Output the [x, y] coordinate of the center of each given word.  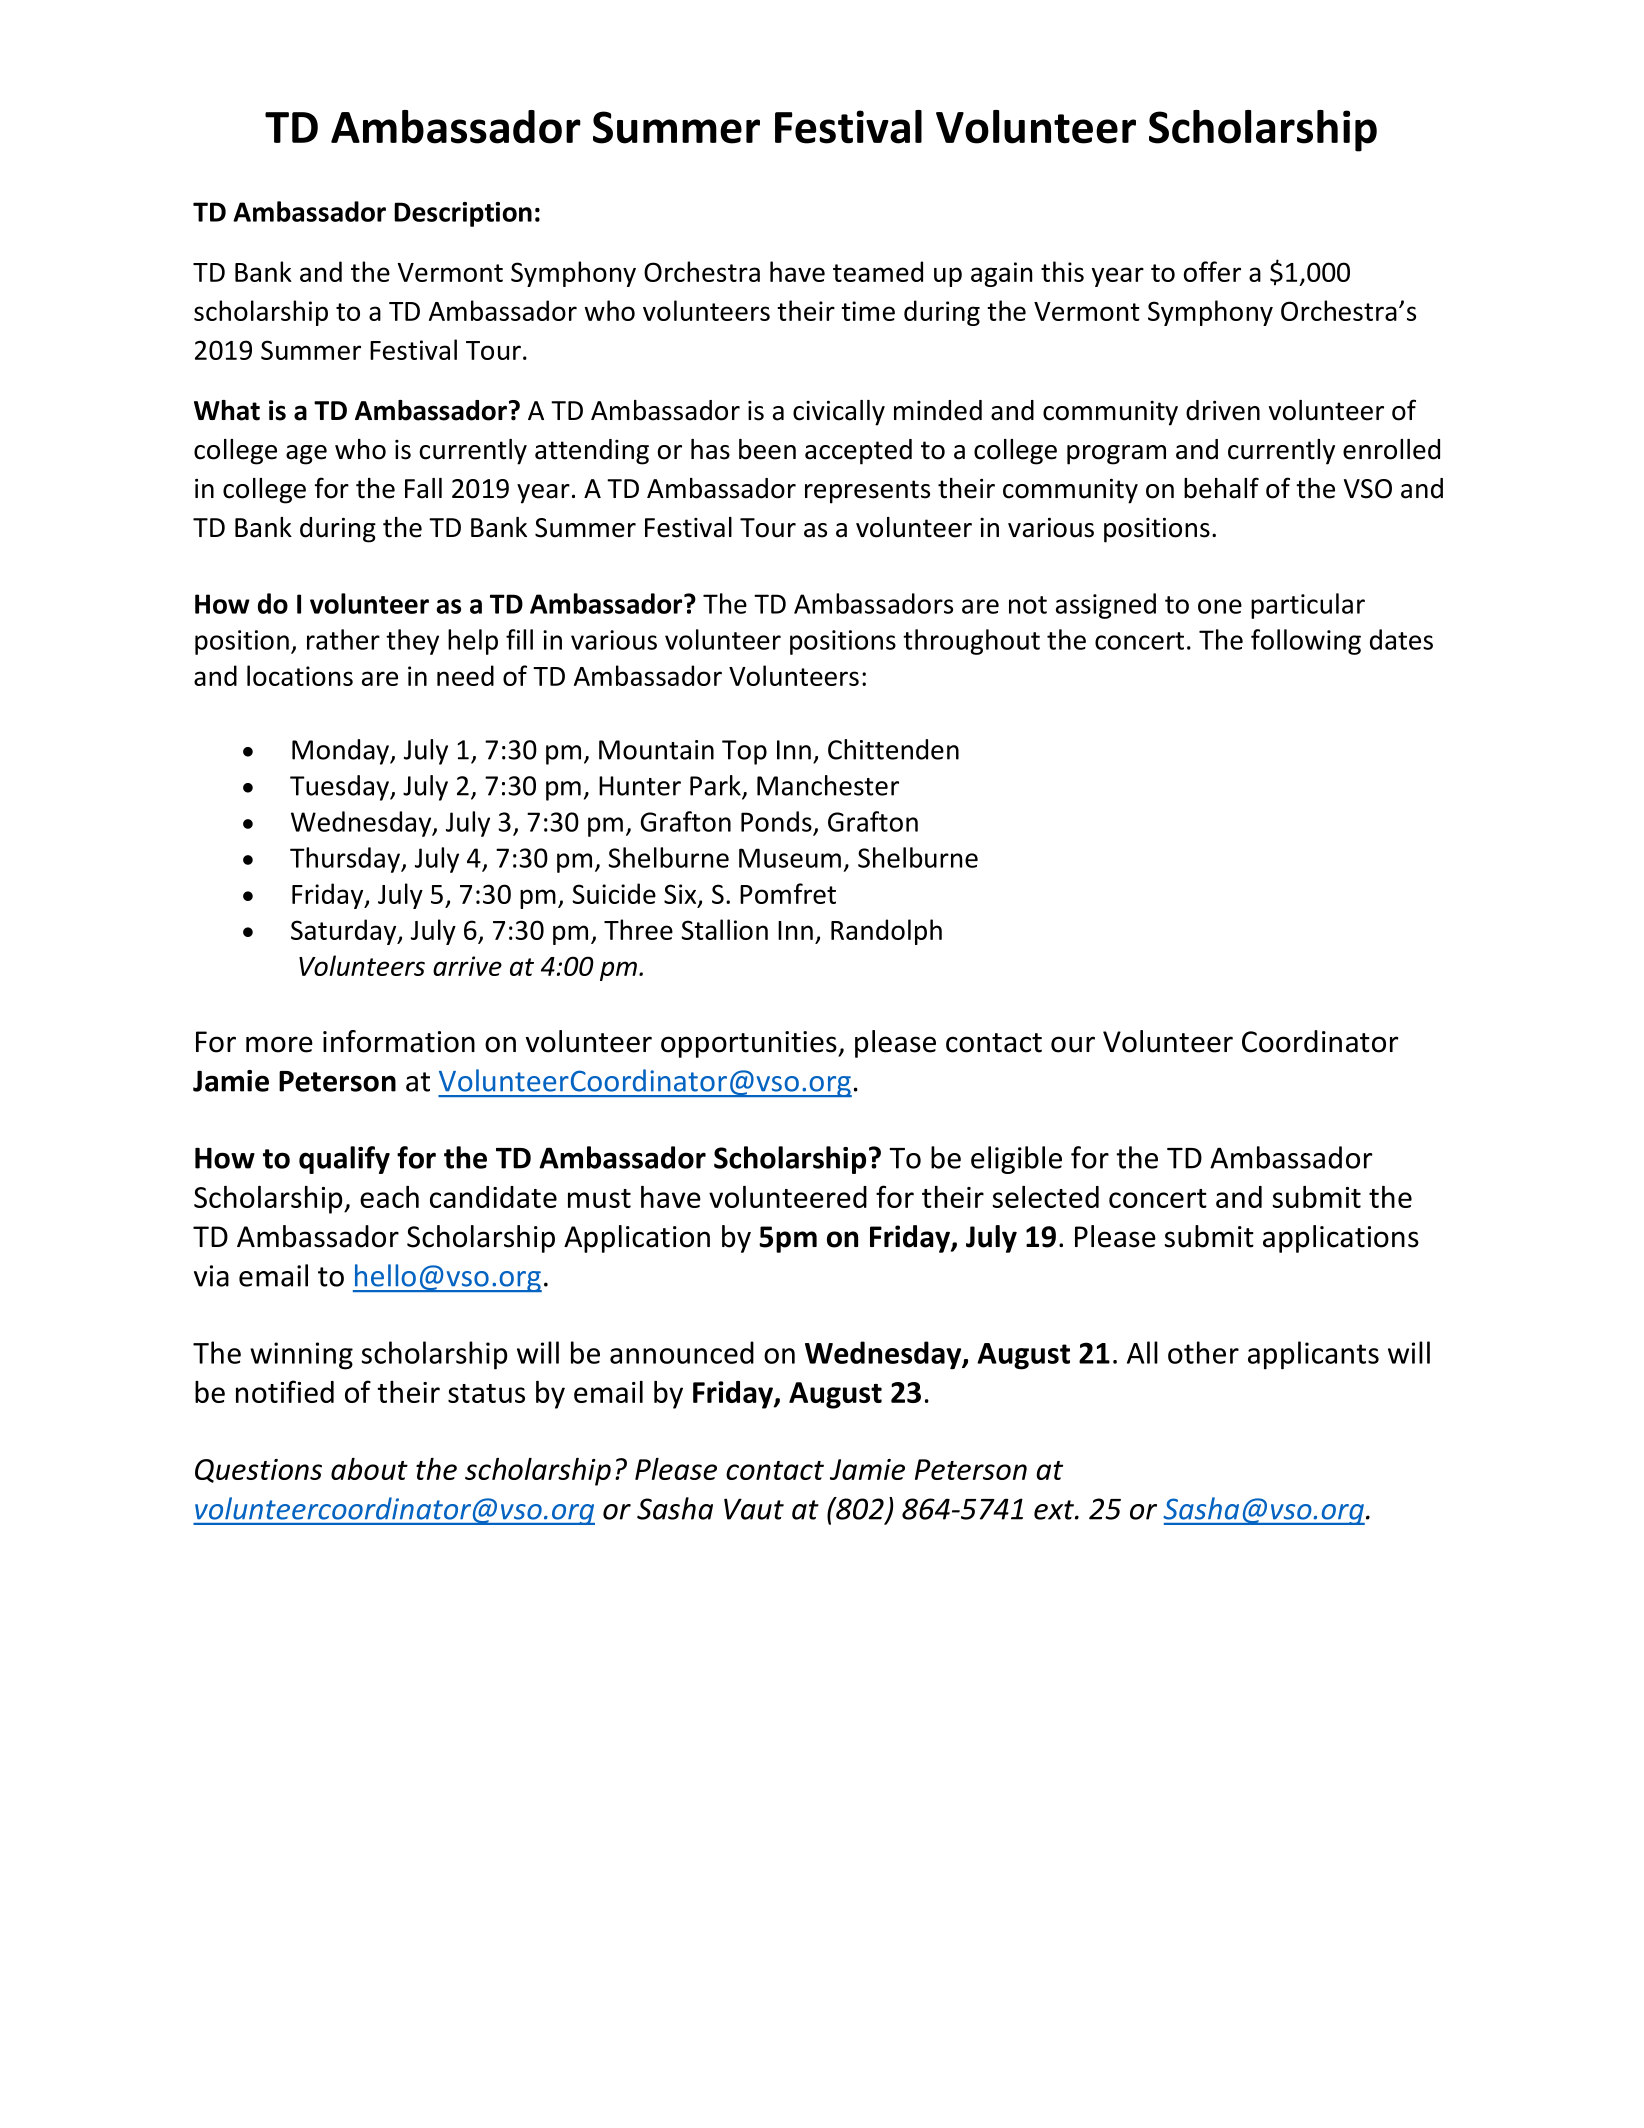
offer [1212, 271]
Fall [423, 488]
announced [682, 1352]
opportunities [750, 1044]
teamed [878, 271]
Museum [790, 858]
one [1220, 606]
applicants [1313, 1355]
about [369, 1469]
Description [463, 214]
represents [867, 492]
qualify [344, 1160]
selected [1045, 1197]
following [1306, 642]
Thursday [346, 860]
